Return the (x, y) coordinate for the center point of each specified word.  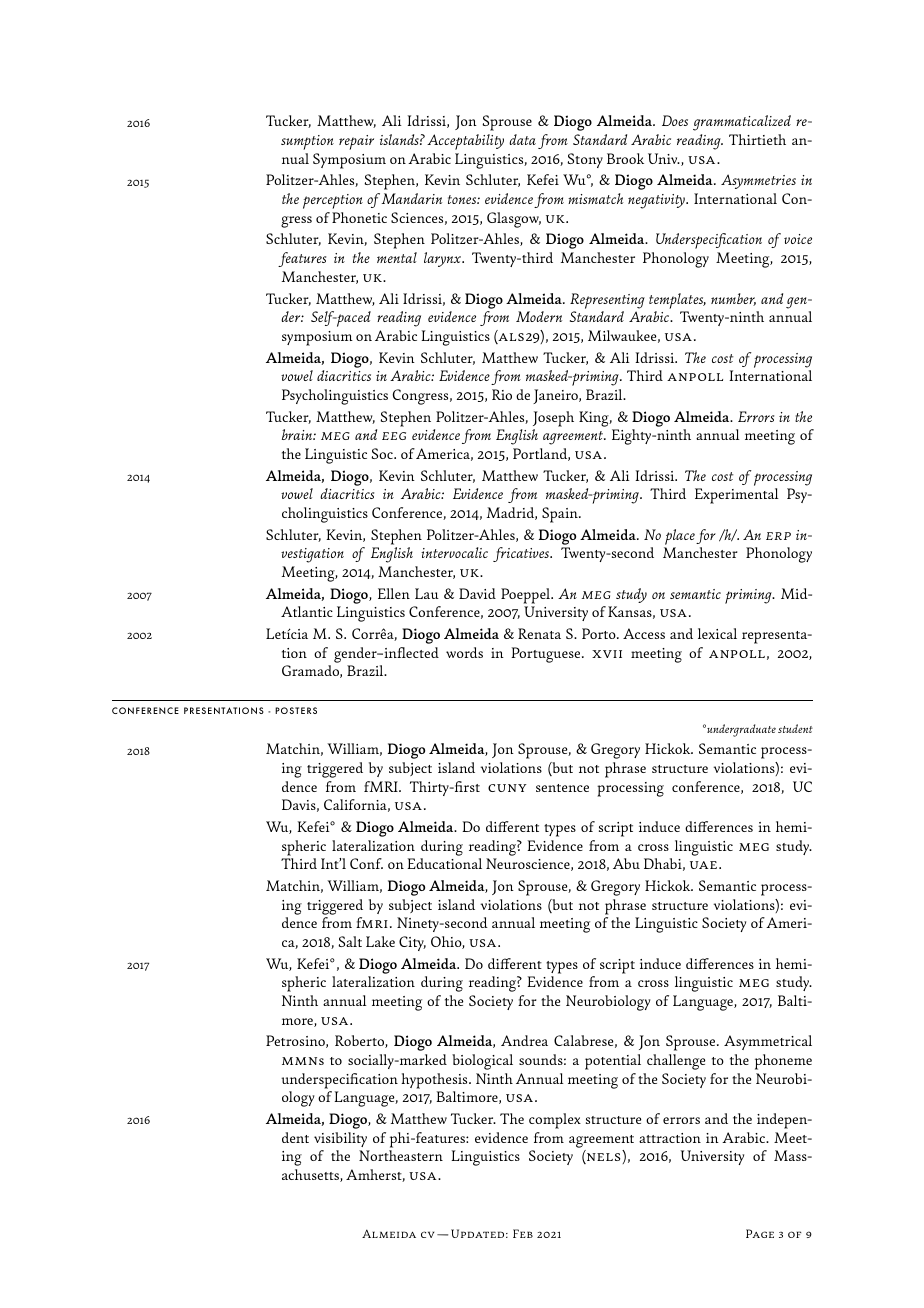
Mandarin (411, 198)
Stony (585, 160)
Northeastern (401, 1155)
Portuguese (547, 655)
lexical (717, 633)
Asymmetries (758, 181)
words (464, 652)
